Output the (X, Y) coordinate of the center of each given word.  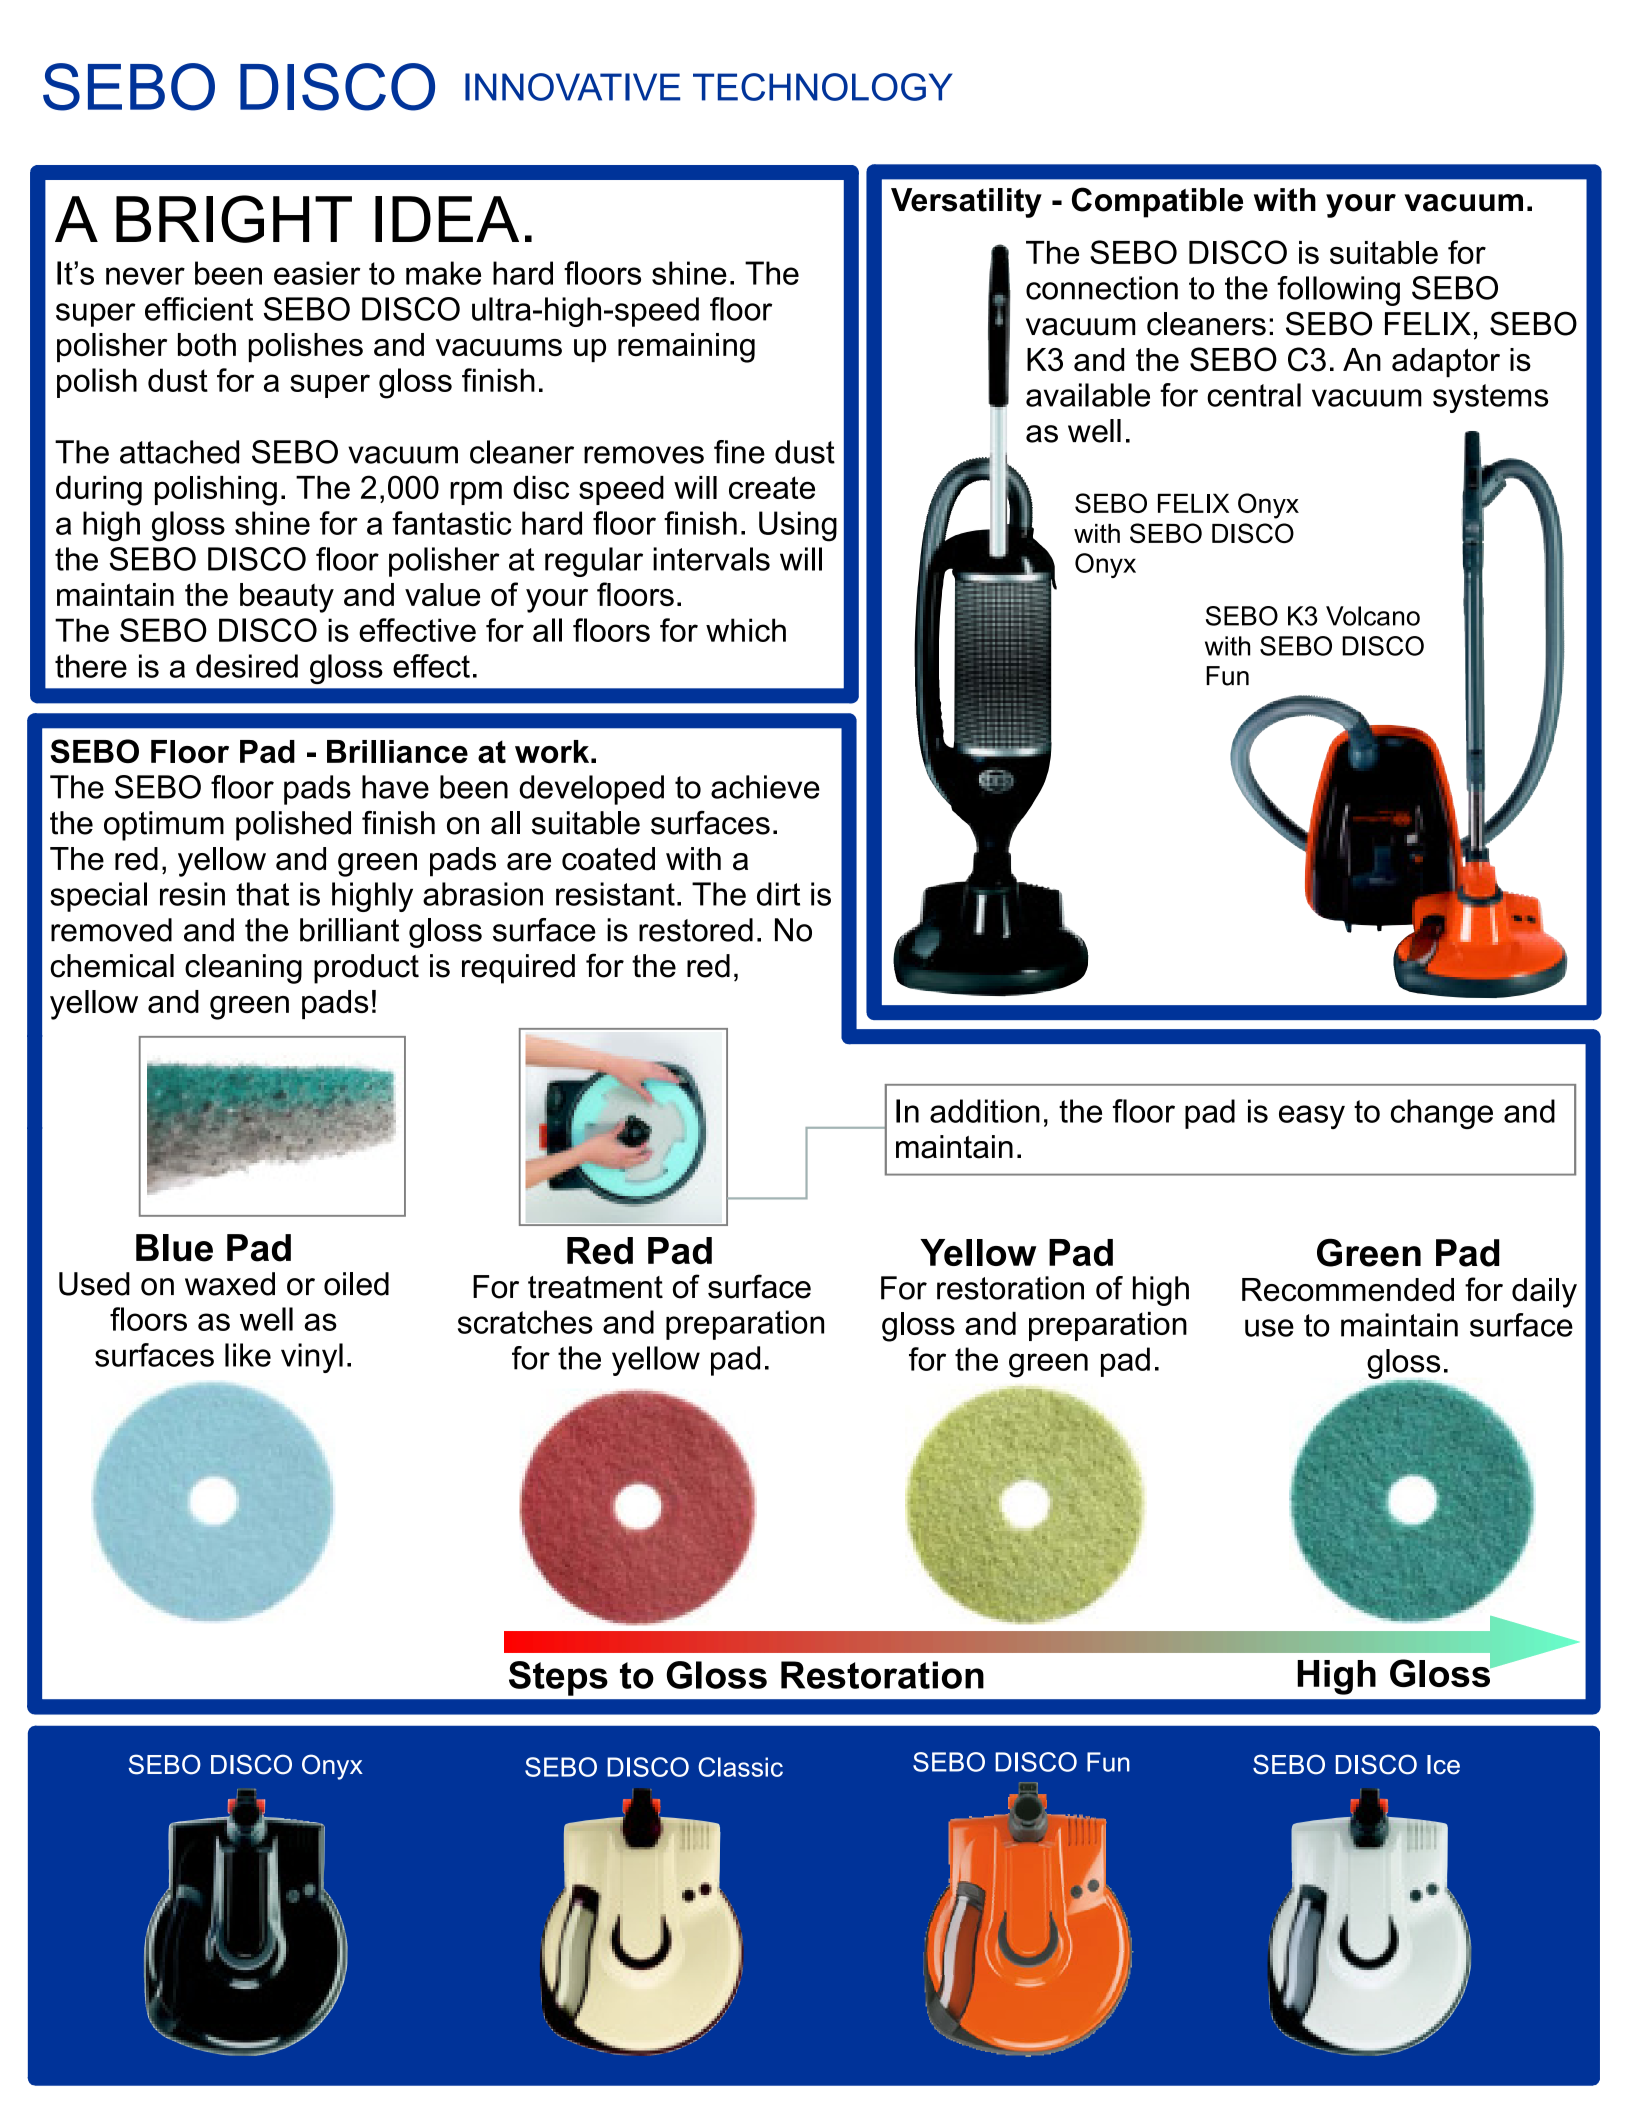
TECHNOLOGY (823, 87)
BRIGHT (234, 219)
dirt (778, 894)
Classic (740, 1767)
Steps (558, 1678)
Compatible (1157, 202)
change (1442, 1114)
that (262, 894)
